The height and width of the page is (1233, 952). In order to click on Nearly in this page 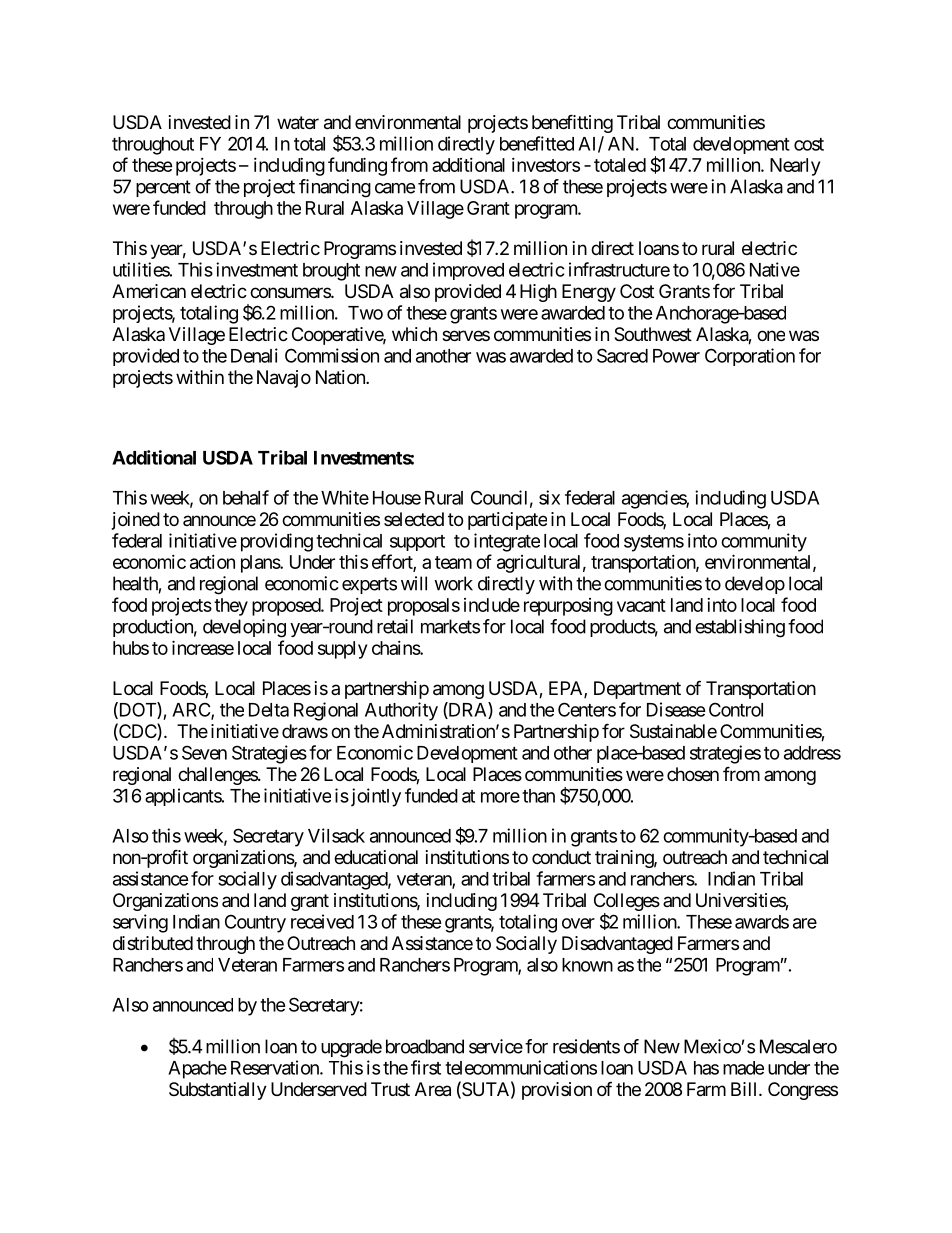, I will do `click(795, 167)`.
